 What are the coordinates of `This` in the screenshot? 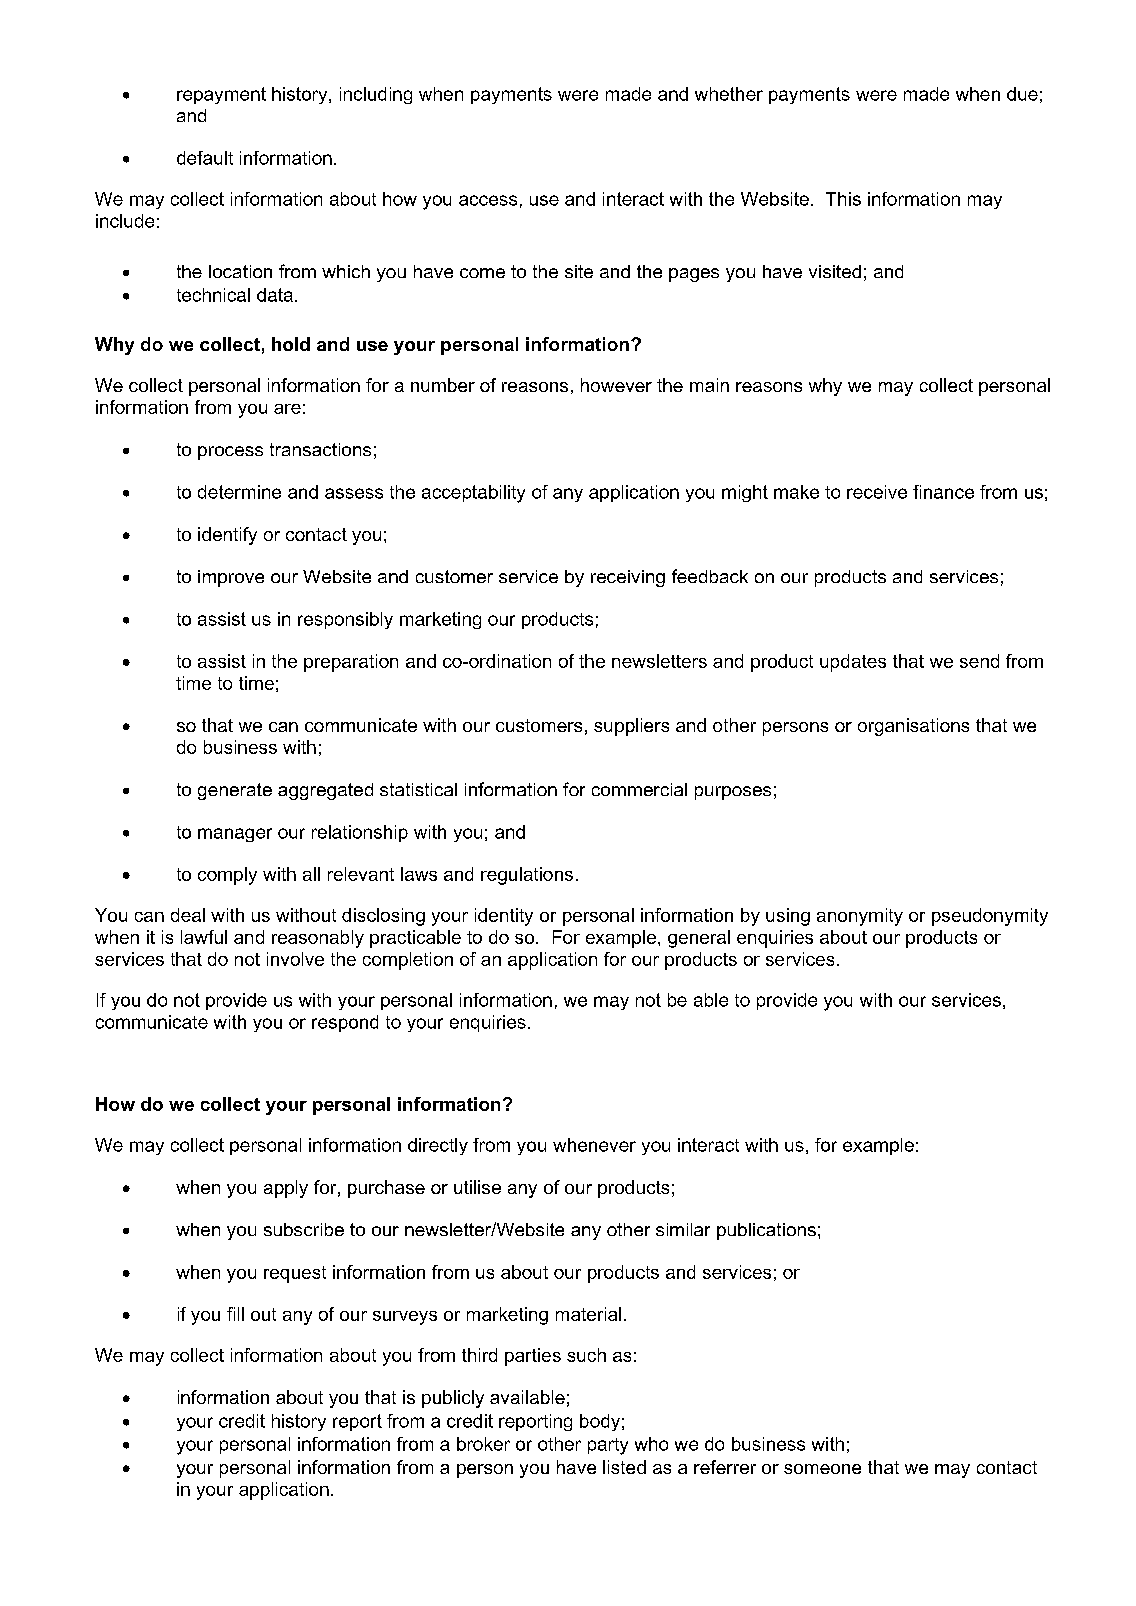 It's located at (843, 199).
